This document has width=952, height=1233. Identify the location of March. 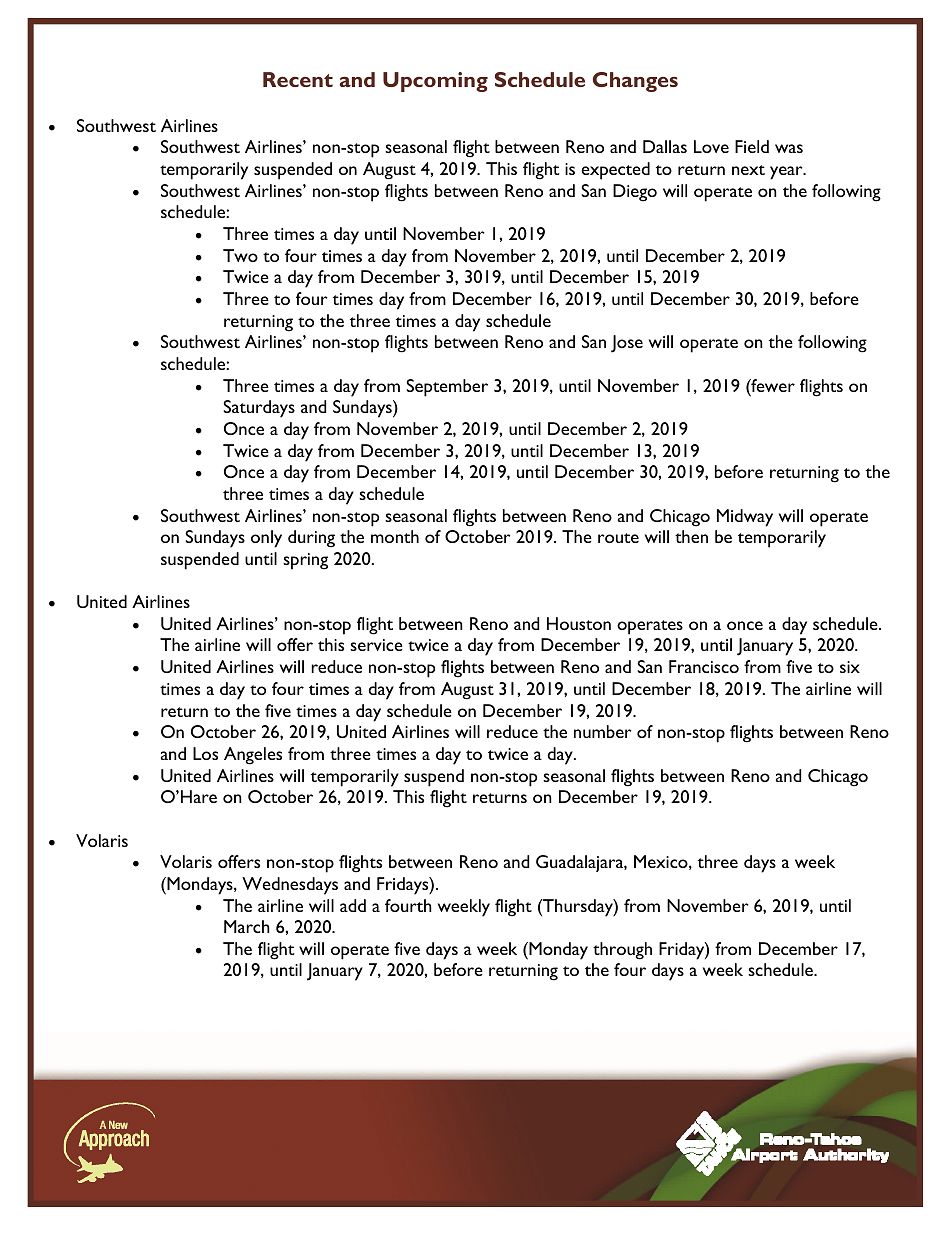
(247, 926).
